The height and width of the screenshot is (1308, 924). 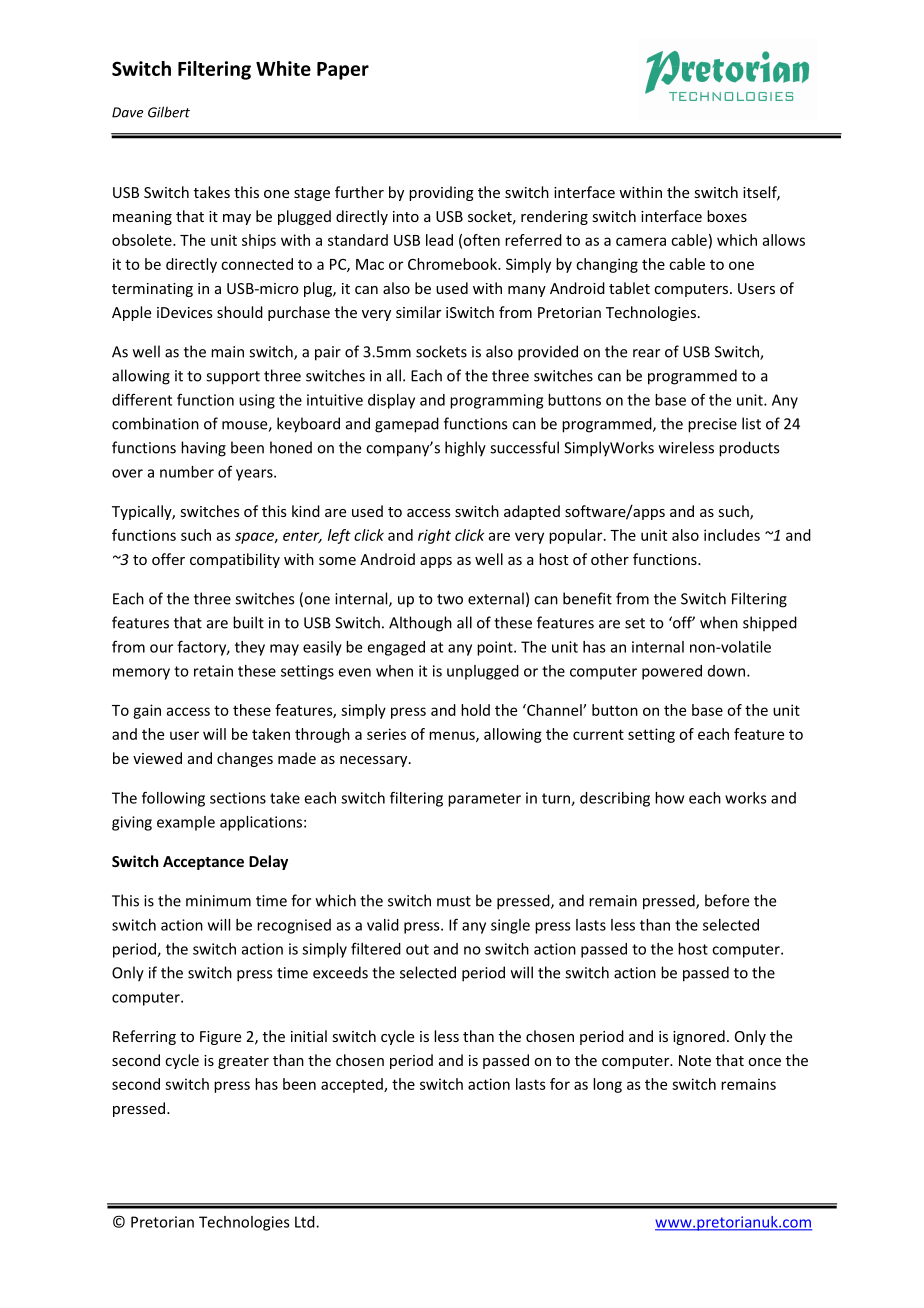 I want to click on point, so click(x=496, y=648).
